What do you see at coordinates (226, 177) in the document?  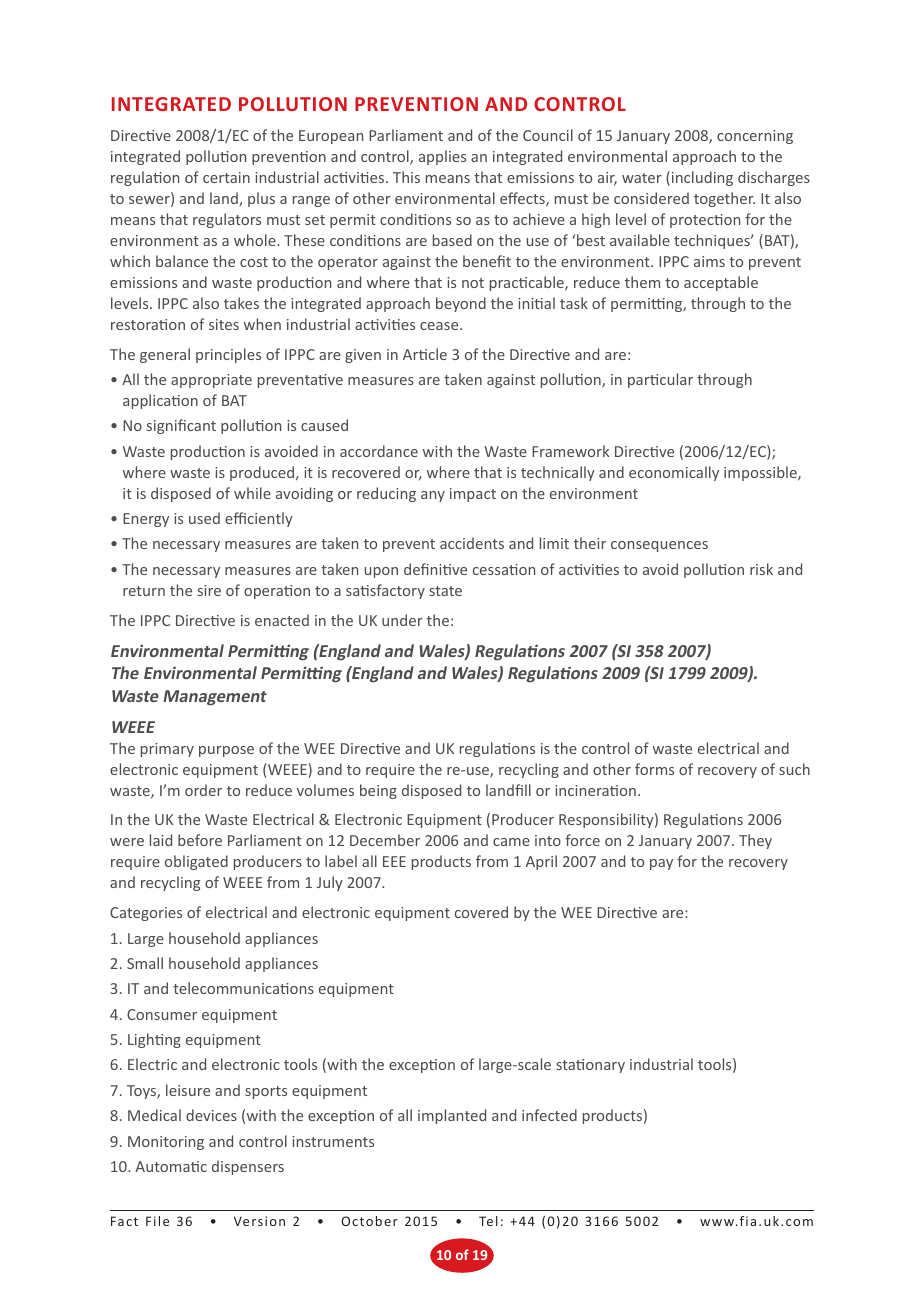 I see `certain` at bounding box center [226, 177].
